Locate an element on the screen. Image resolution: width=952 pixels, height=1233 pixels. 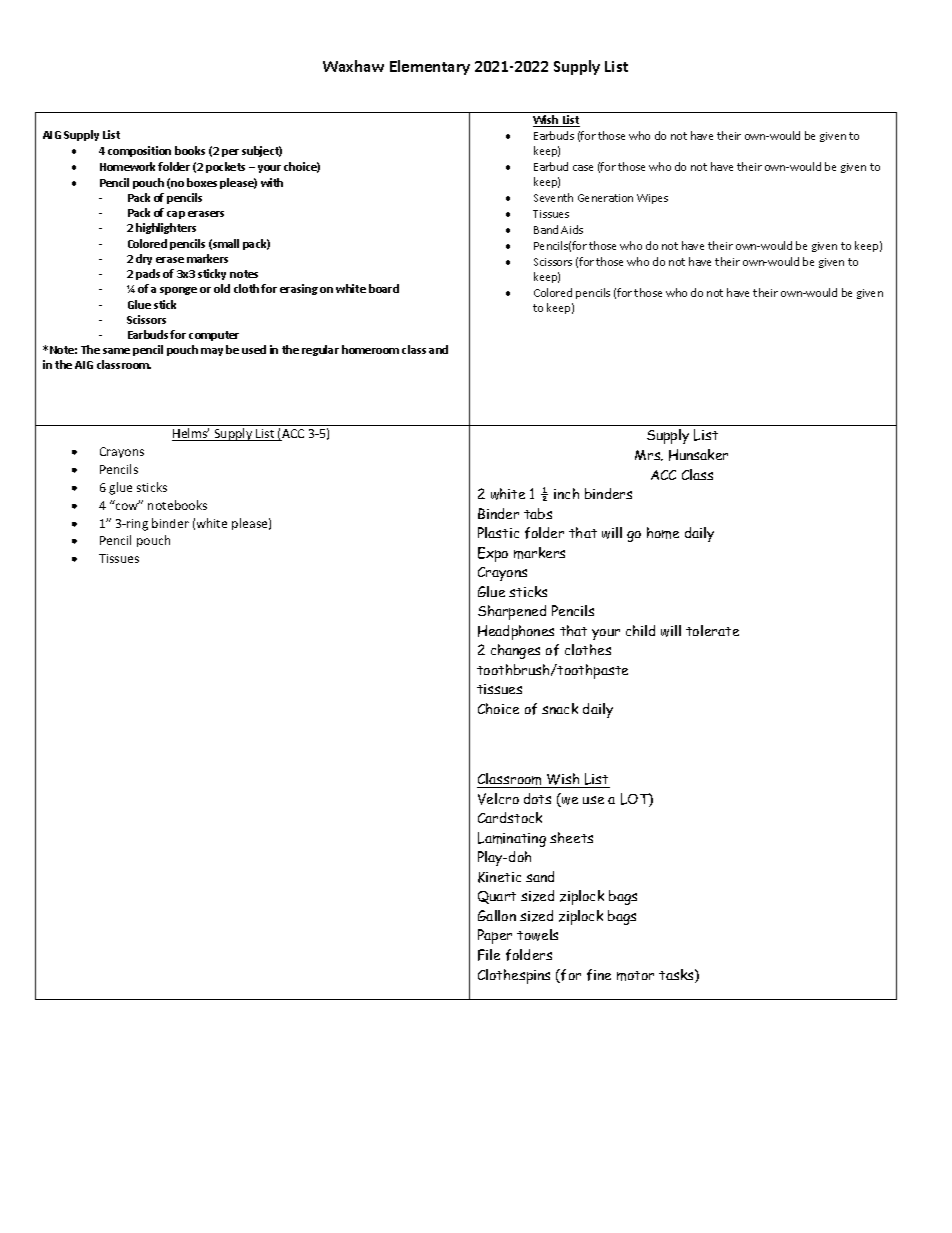
changes is located at coordinates (515, 651).
